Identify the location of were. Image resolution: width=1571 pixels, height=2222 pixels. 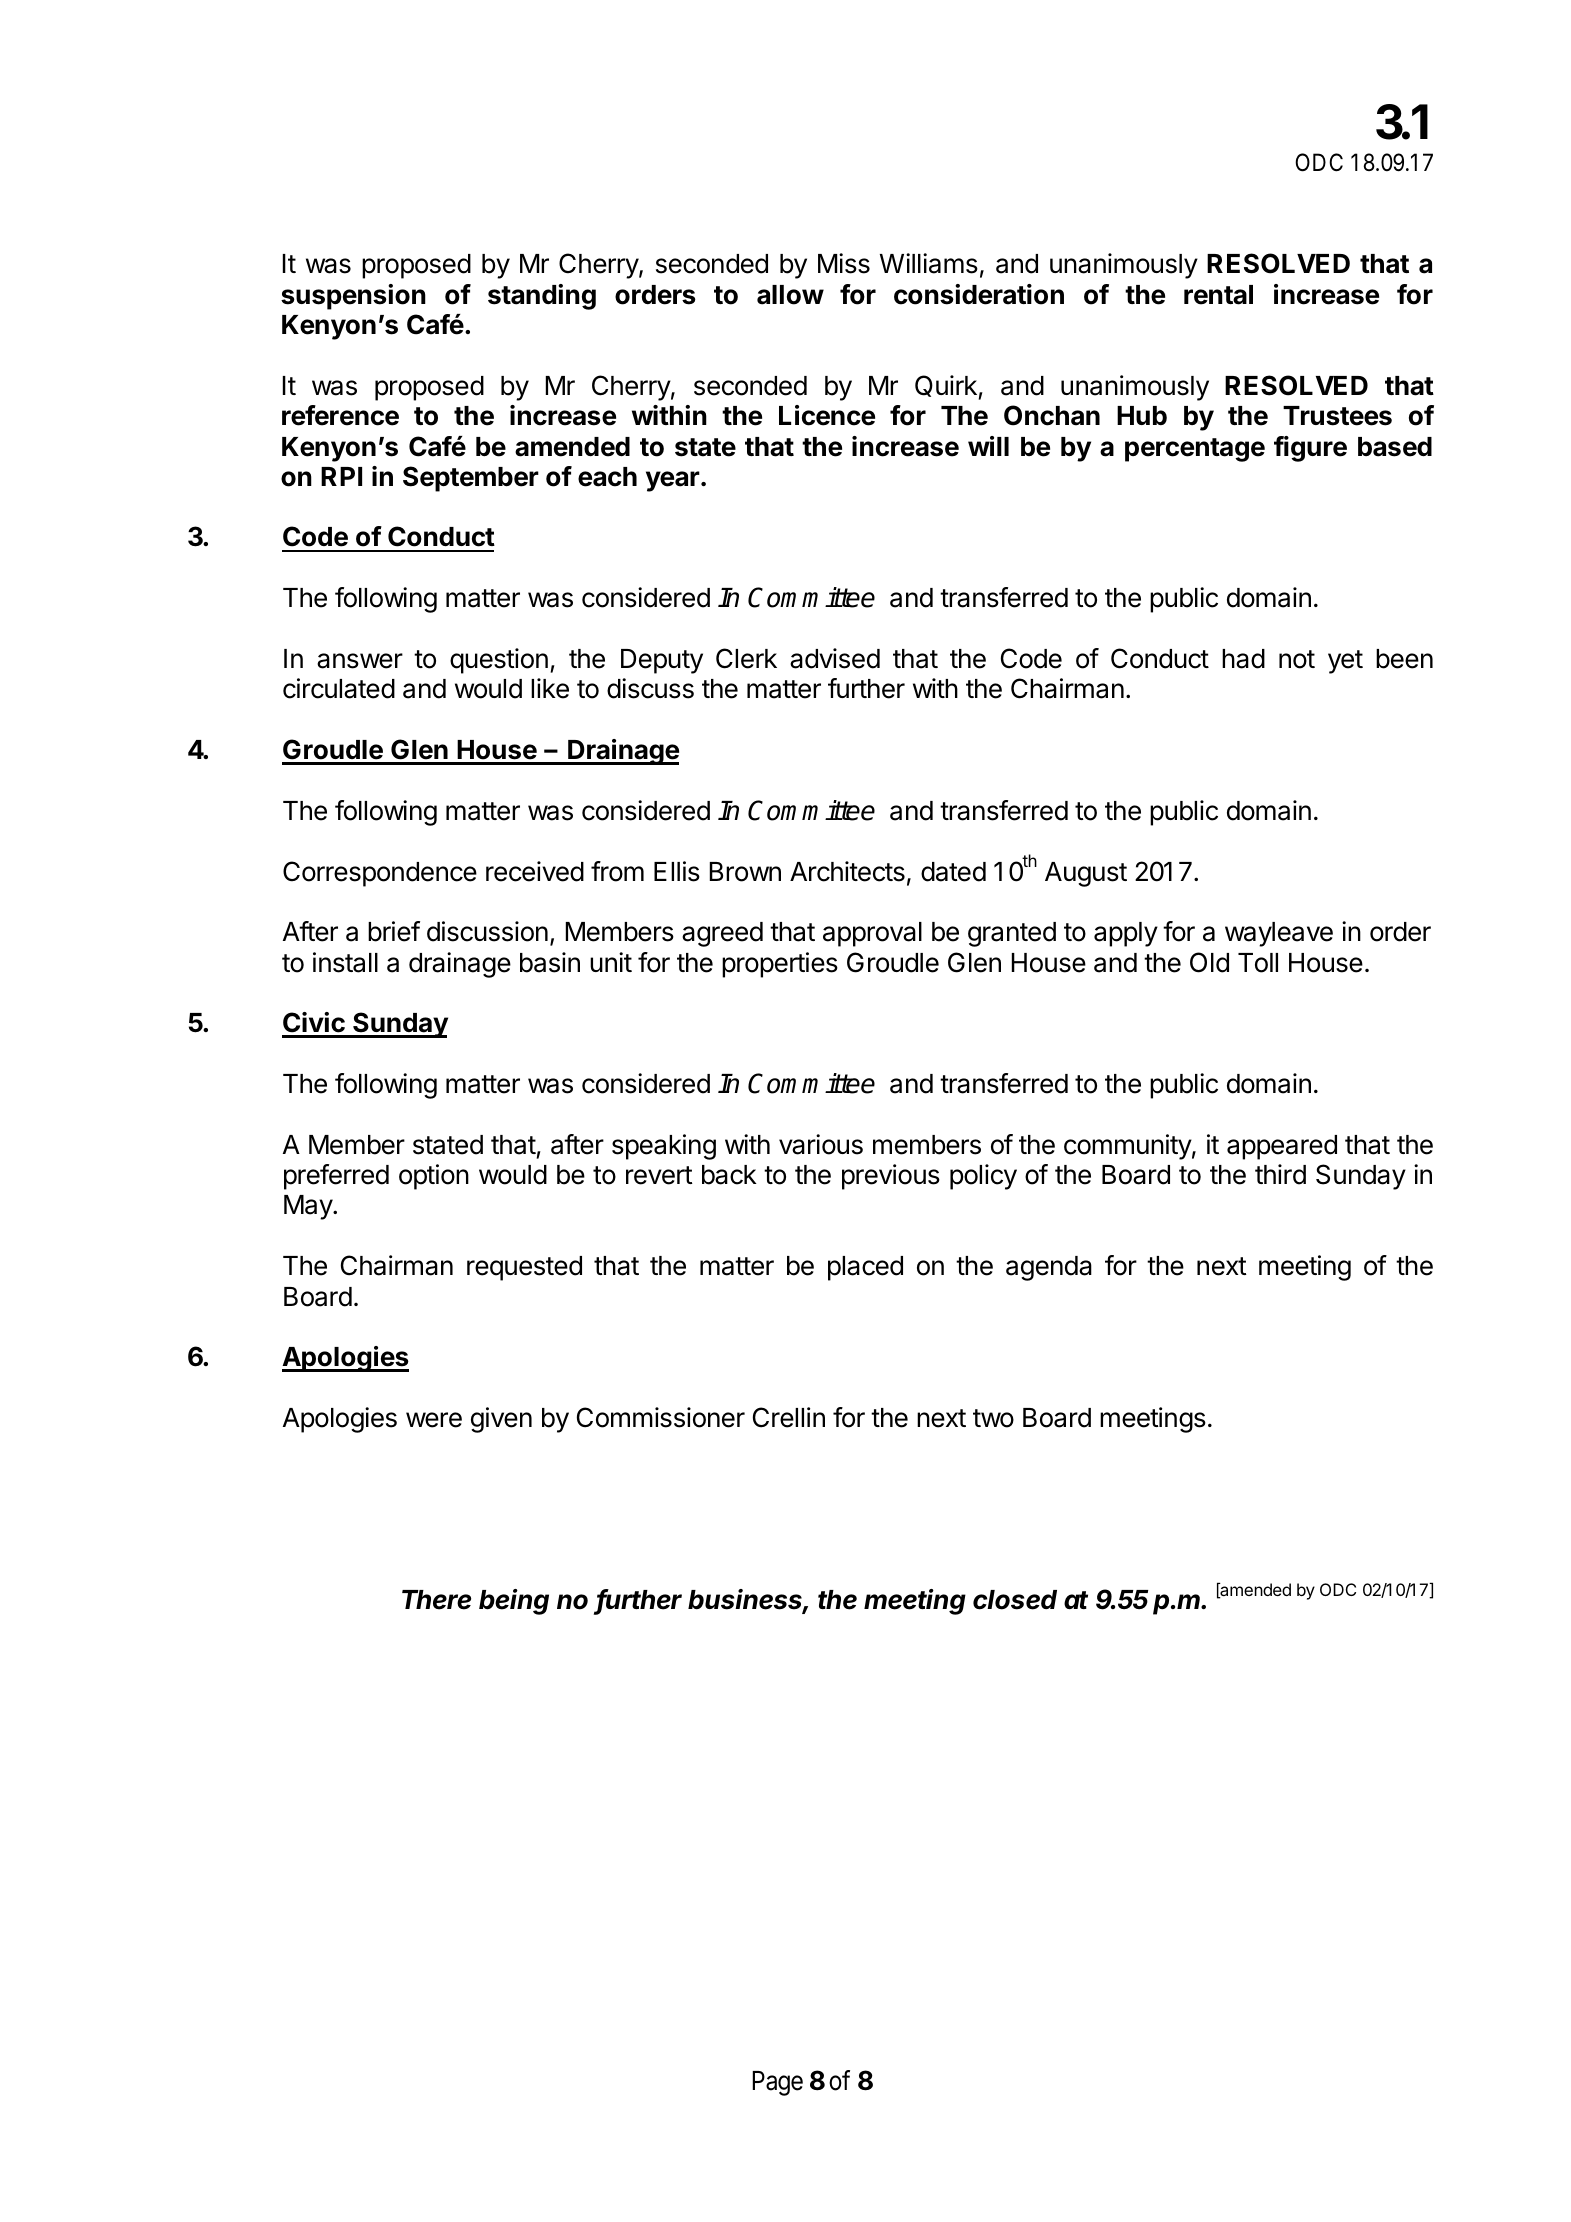
(434, 1420).
